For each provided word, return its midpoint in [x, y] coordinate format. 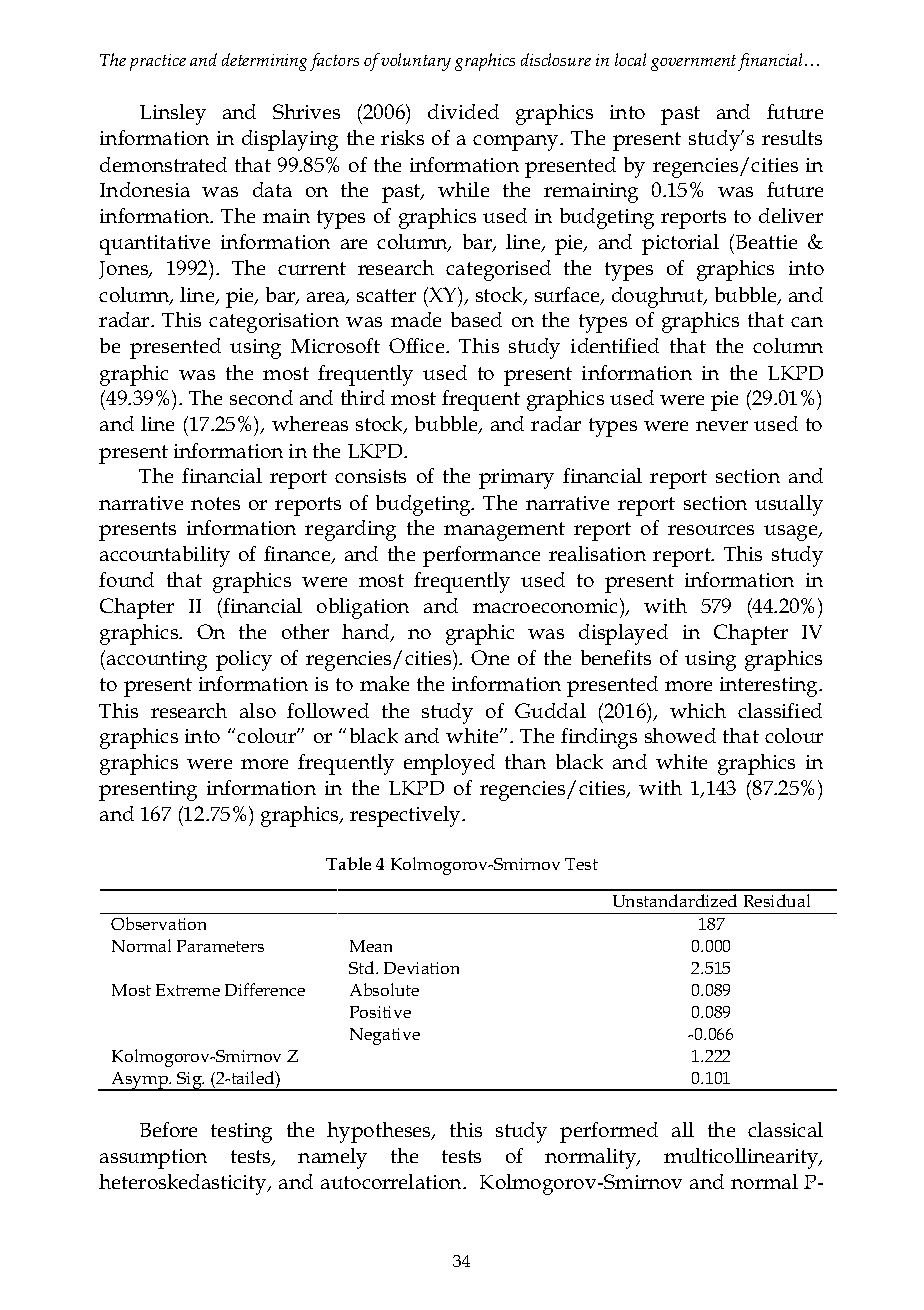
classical [785, 1129]
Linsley [173, 114]
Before [168, 1129]
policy [244, 660]
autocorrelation [392, 1181]
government [695, 63]
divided [463, 111]
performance [481, 556]
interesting [770, 687]
